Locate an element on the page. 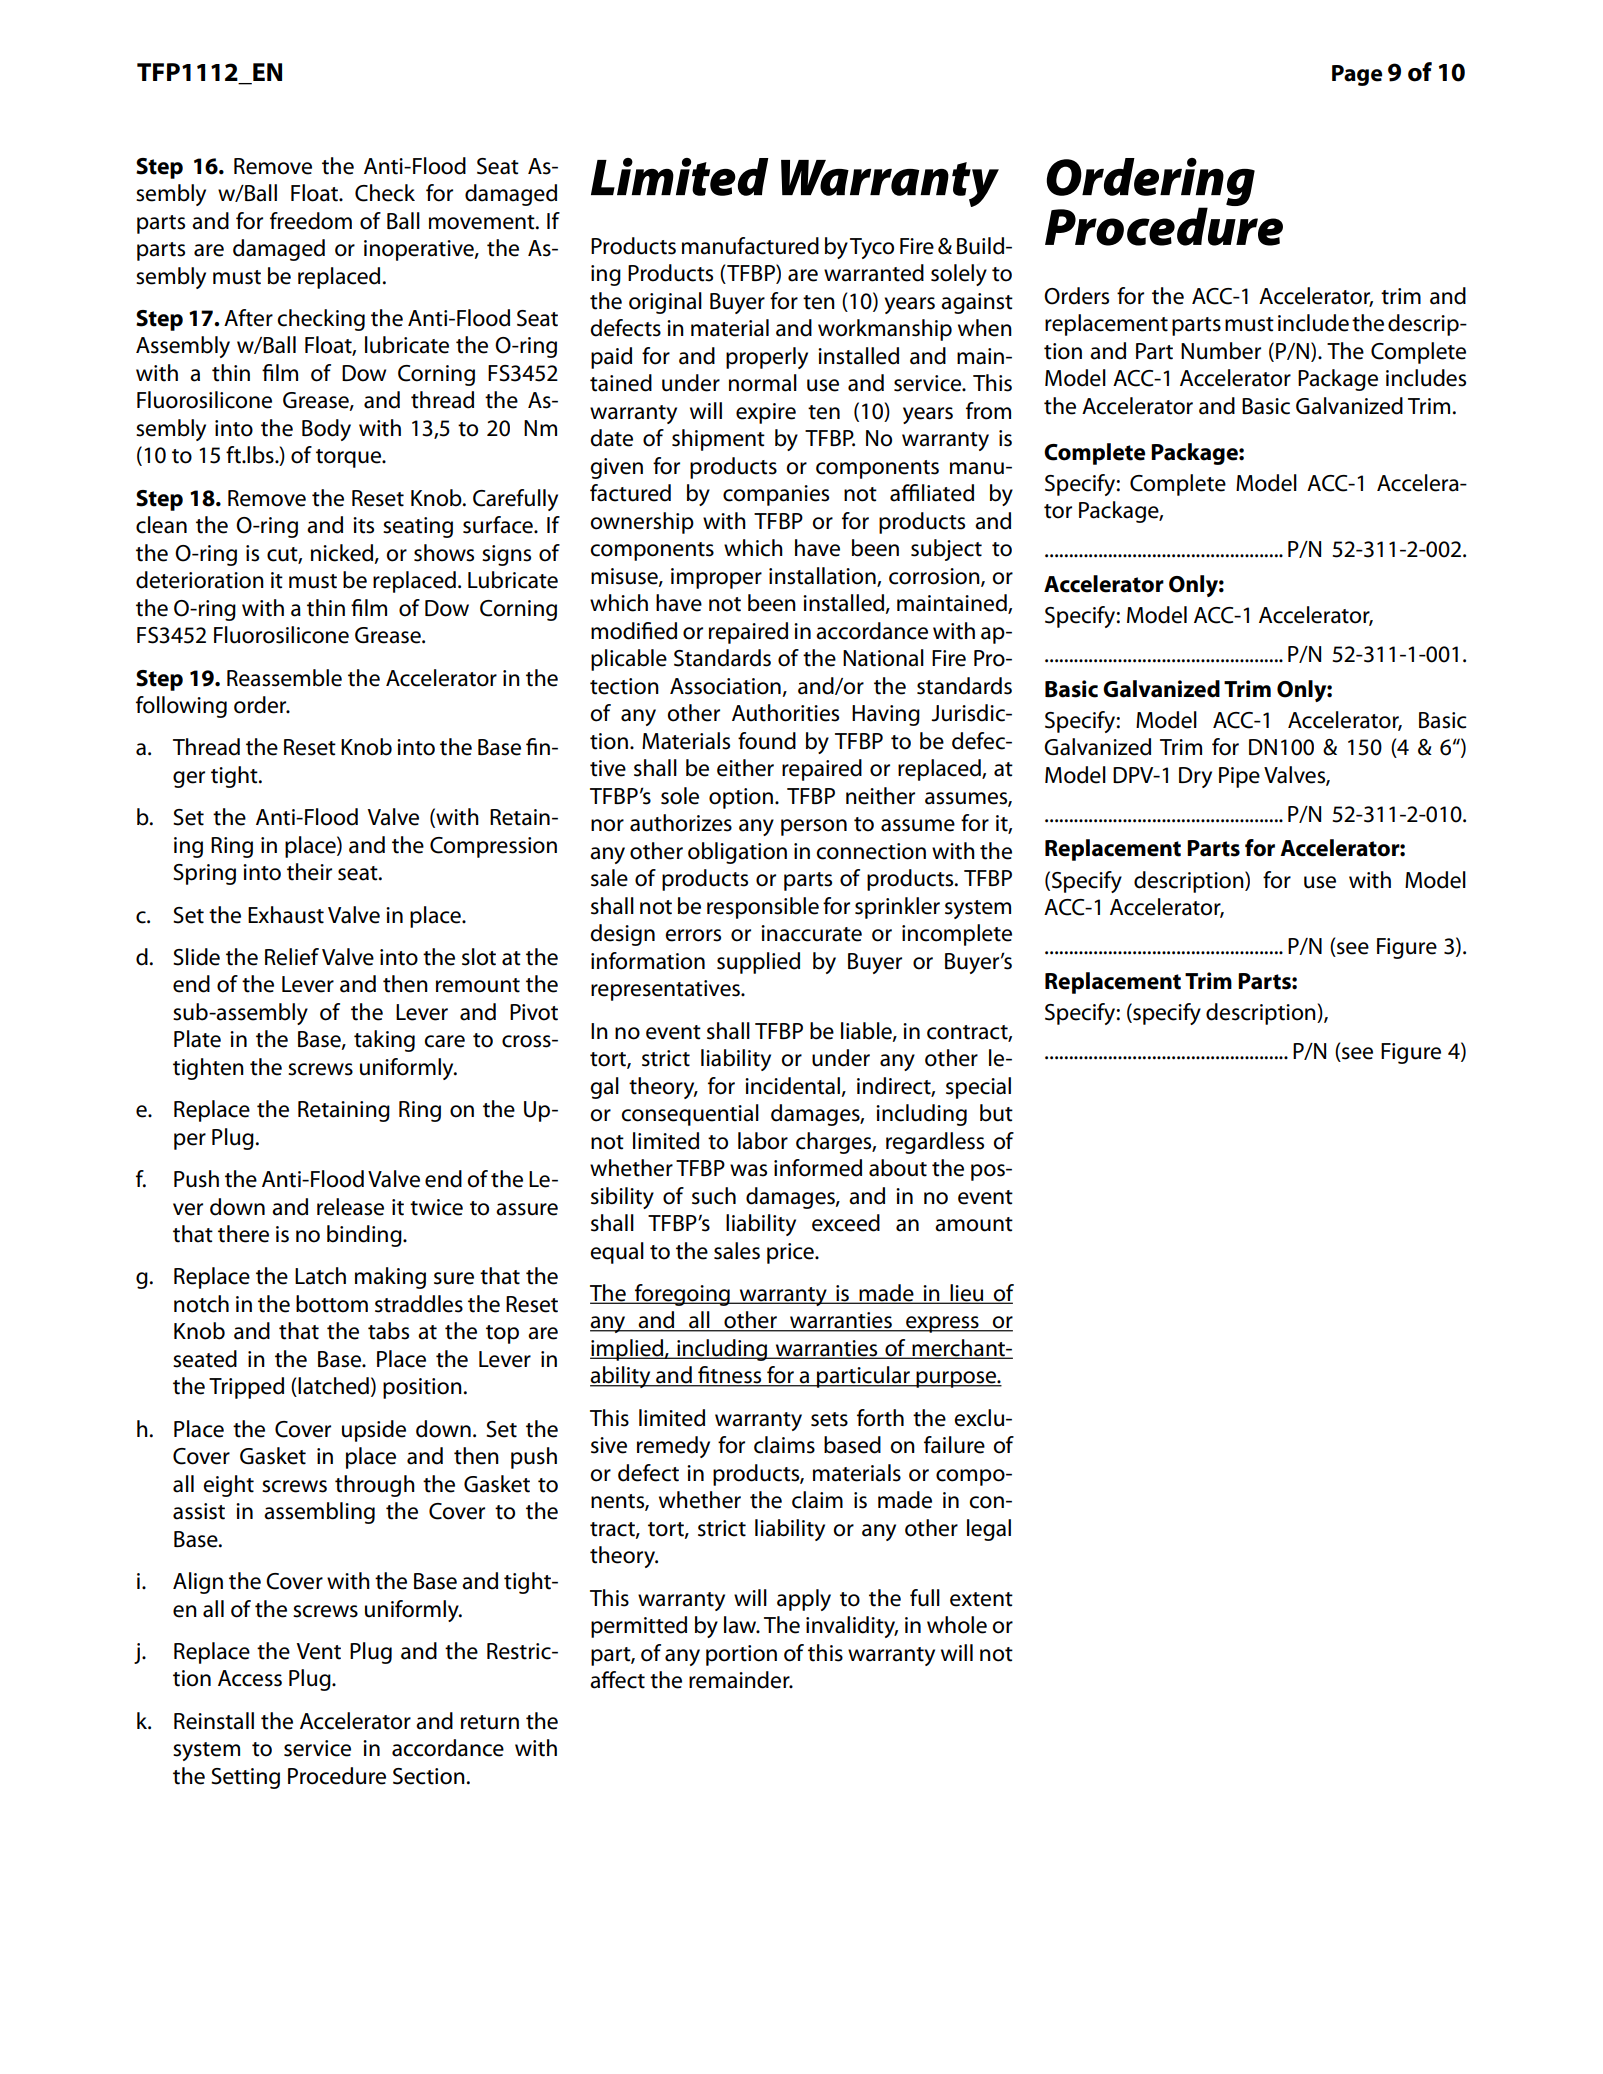 The width and height of the image is (1603, 2074). lieu is located at coordinates (967, 1294).
